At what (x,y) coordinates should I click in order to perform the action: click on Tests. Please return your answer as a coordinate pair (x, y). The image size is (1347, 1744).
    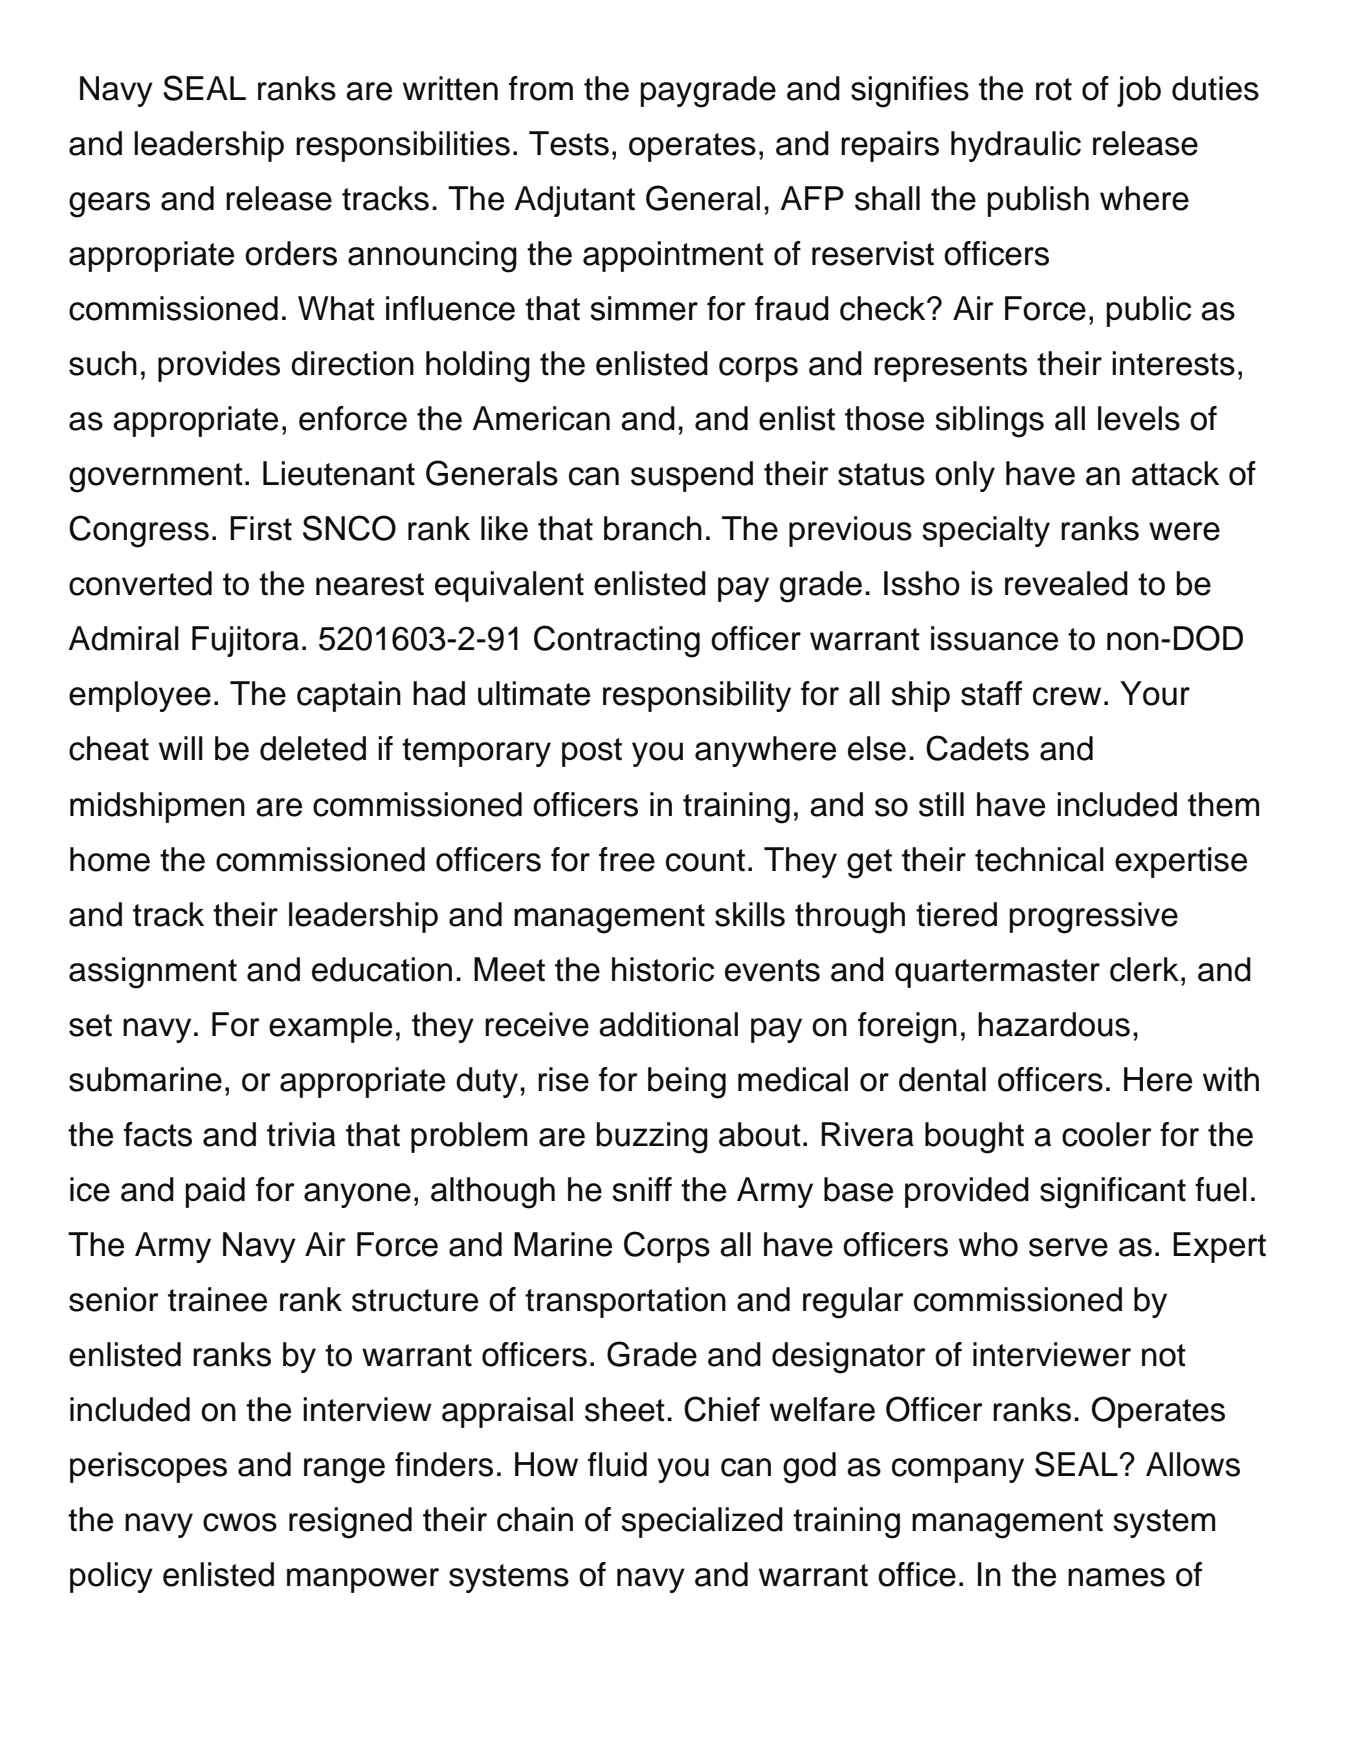
    Looking at the image, I should click on (569, 143).
